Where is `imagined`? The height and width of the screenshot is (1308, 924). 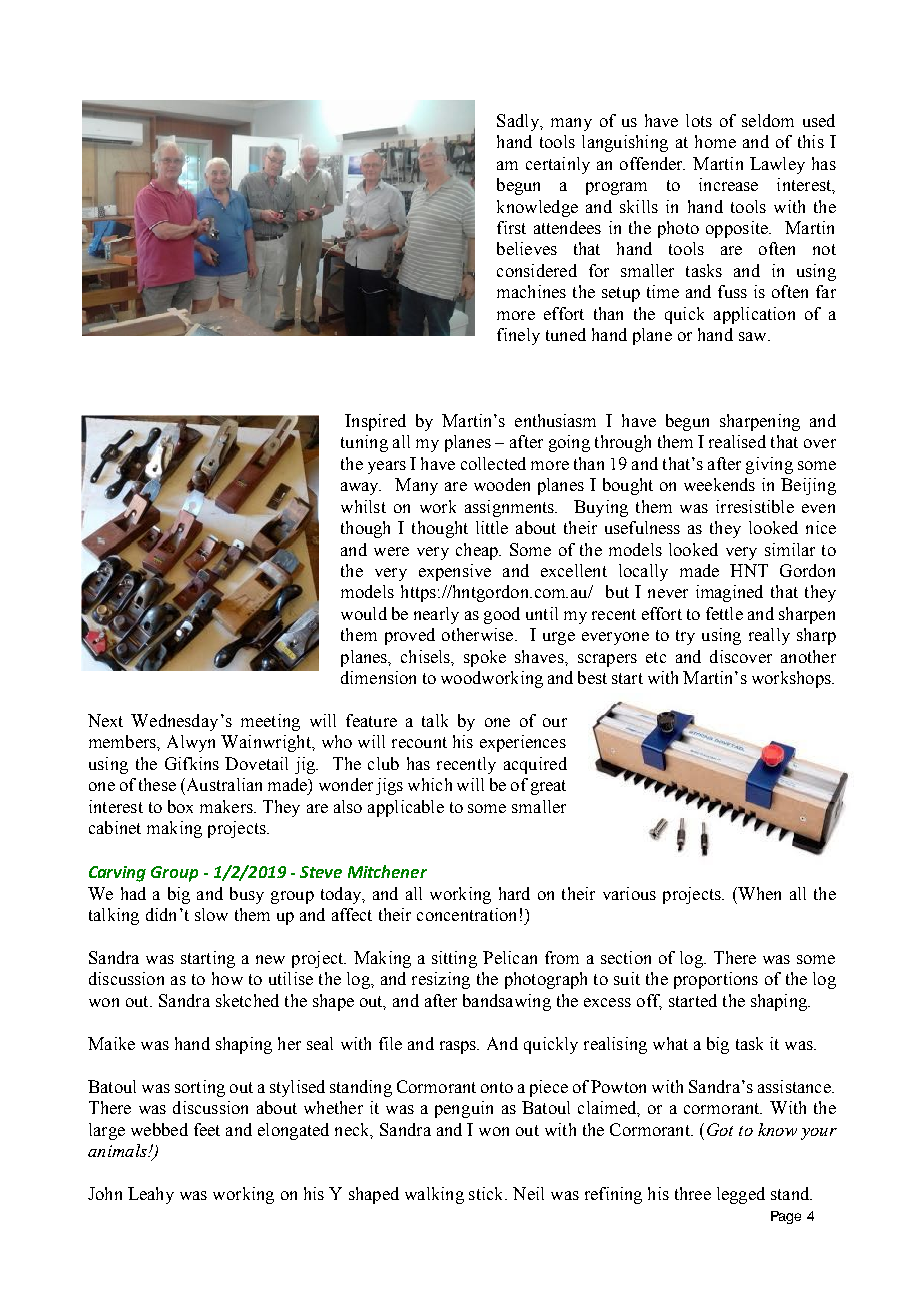 imagined is located at coordinates (729, 593).
